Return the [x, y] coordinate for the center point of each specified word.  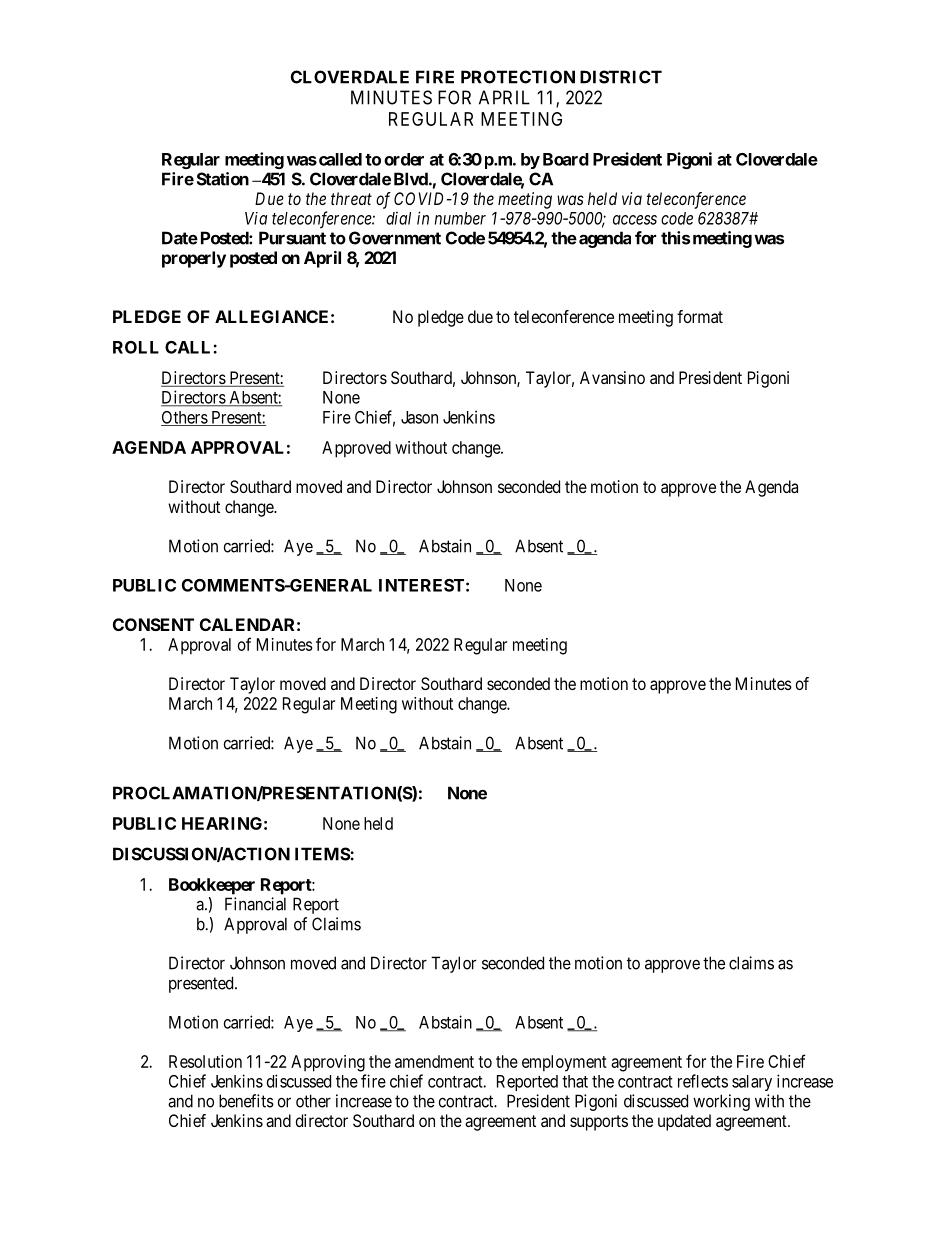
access [635, 220]
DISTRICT [621, 77]
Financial [255, 904]
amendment [434, 1061]
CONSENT [153, 624]
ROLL [136, 347]
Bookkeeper [212, 886]
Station [223, 179]
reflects [703, 1081]
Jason [419, 417]
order [404, 159]
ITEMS [323, 854]
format [700, 316]
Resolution [205, 1061]
